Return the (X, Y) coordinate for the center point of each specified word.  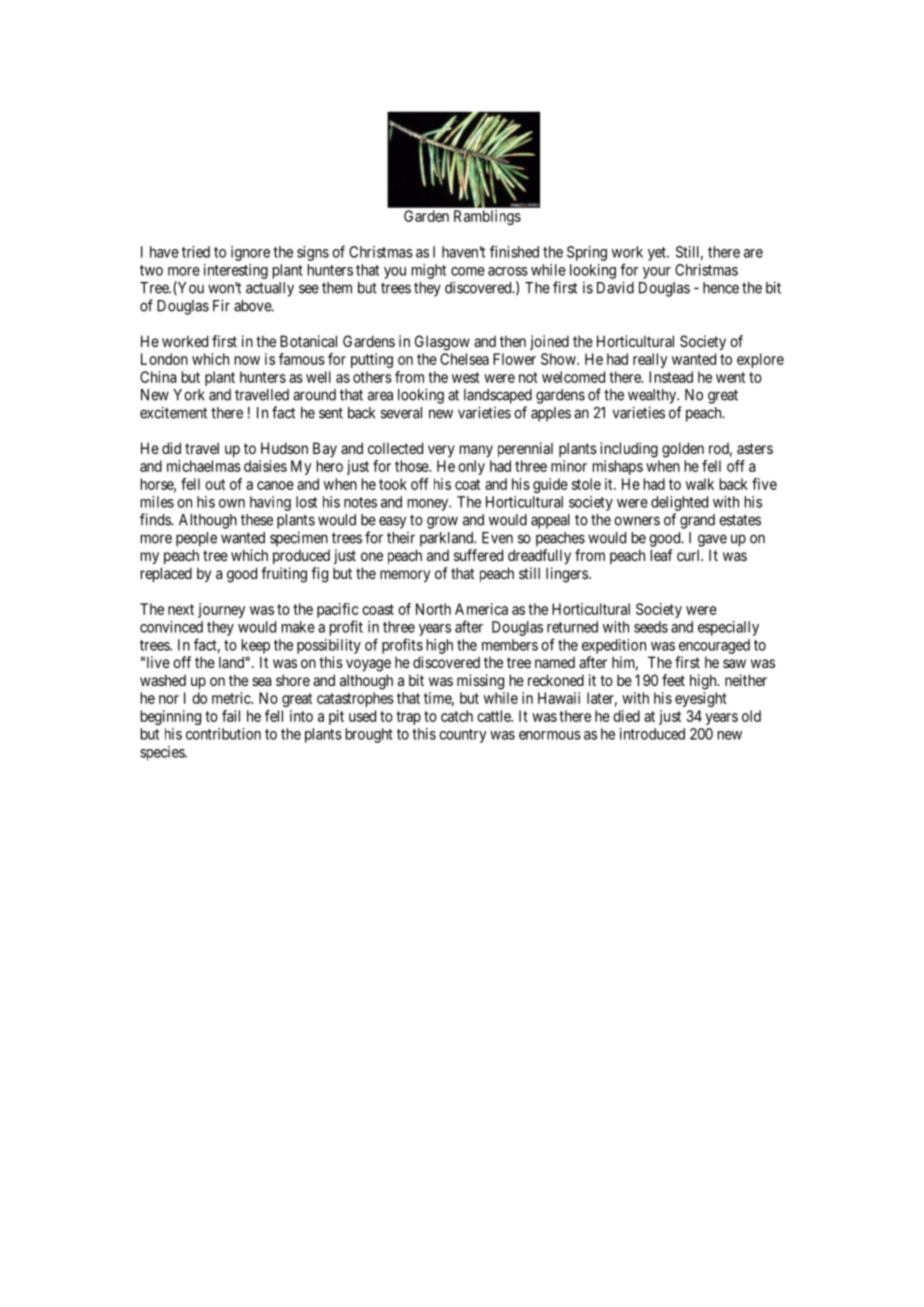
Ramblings (487, 217)
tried (196, 252)
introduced (652, 734)
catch (457, 716)
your (657, 273)
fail (231, 716)
